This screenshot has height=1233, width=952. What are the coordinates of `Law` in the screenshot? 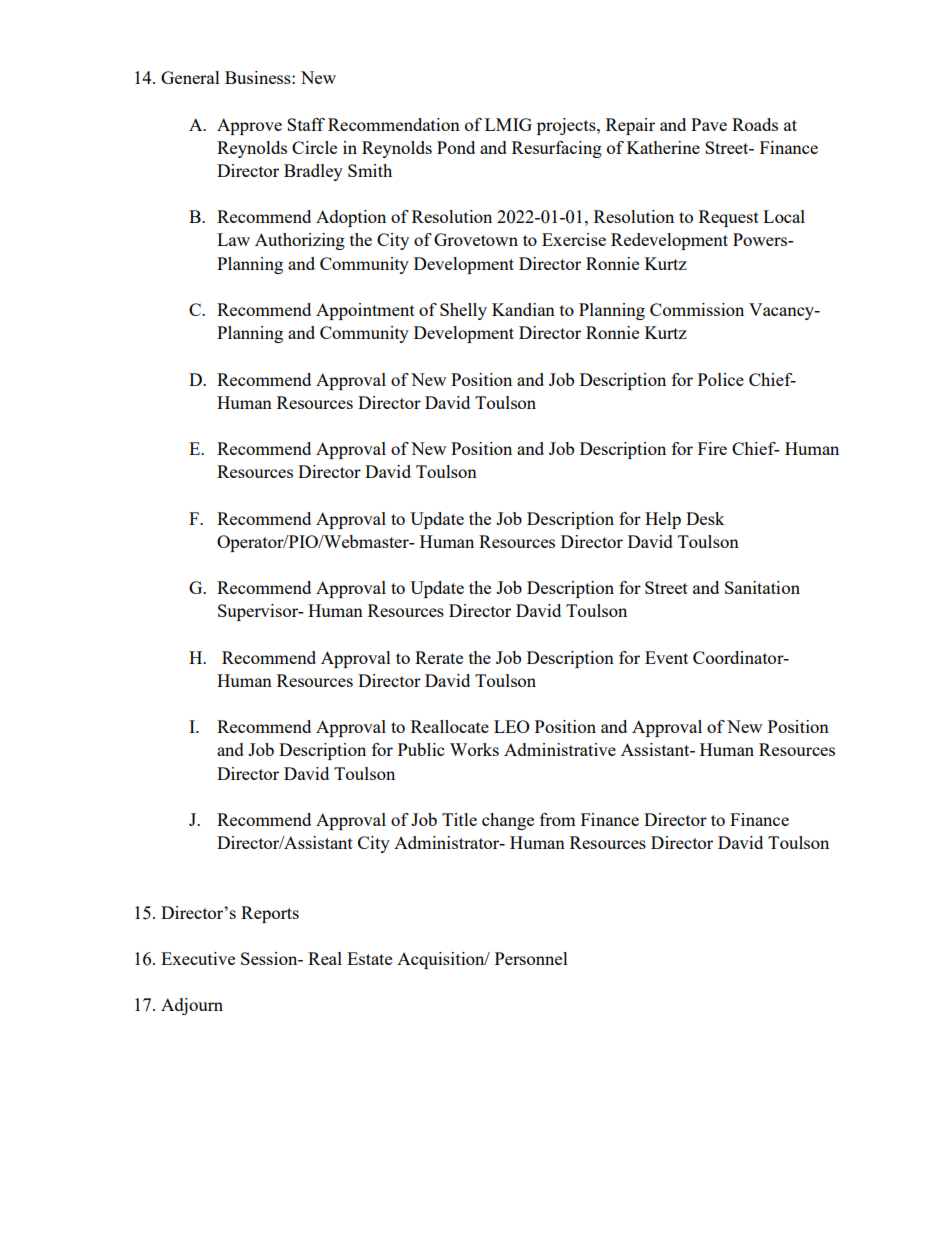 It's located at (233, 239).
